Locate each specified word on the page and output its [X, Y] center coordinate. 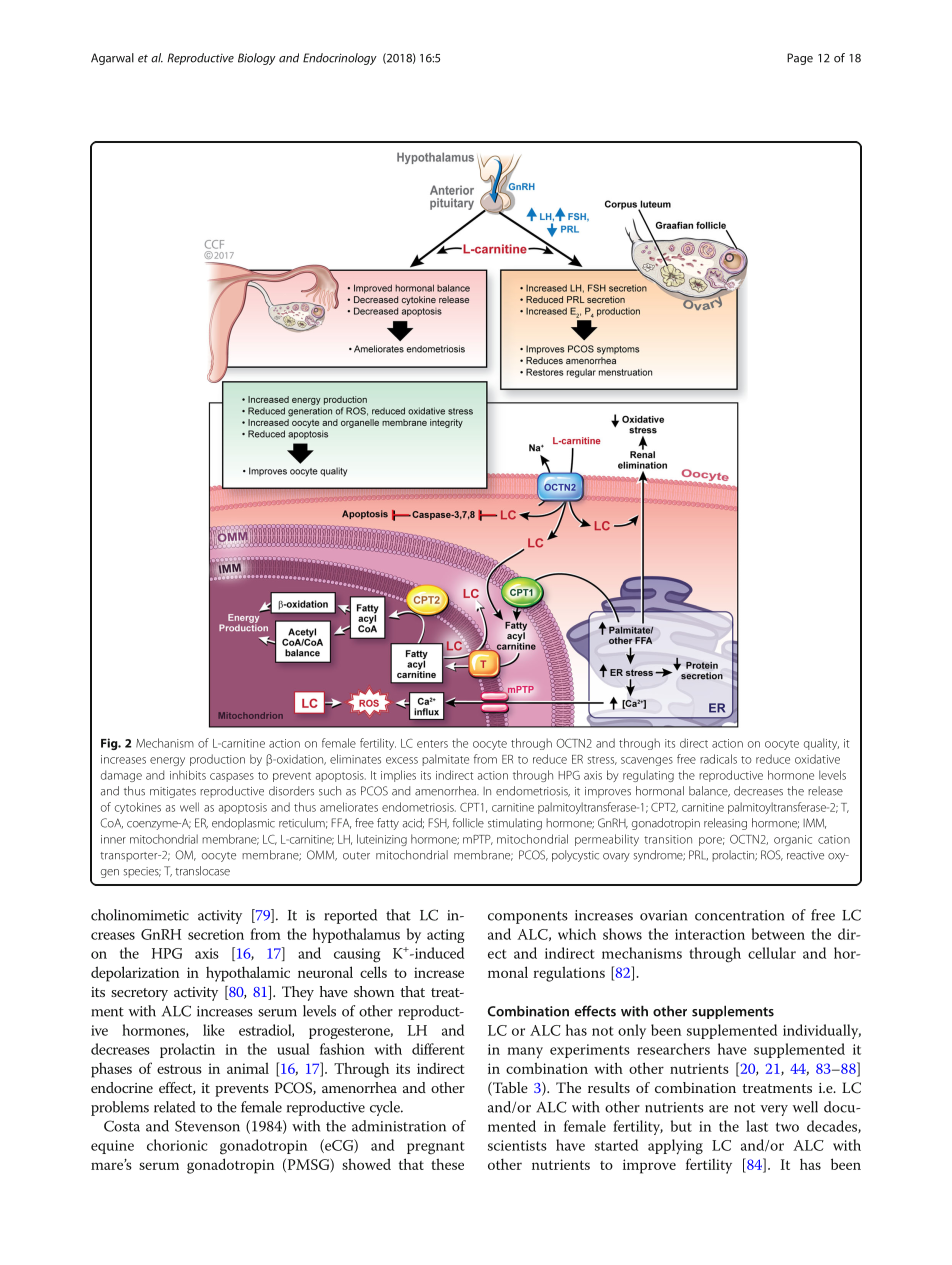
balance [709, 791]
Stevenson [207, 1126]
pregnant [436, 1148]
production [217, 760]
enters [432, 744]
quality [821, 744]
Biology [257, 59]
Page [800, 59]
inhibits [188, 775]
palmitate [445, 760]
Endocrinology [340, 59]
